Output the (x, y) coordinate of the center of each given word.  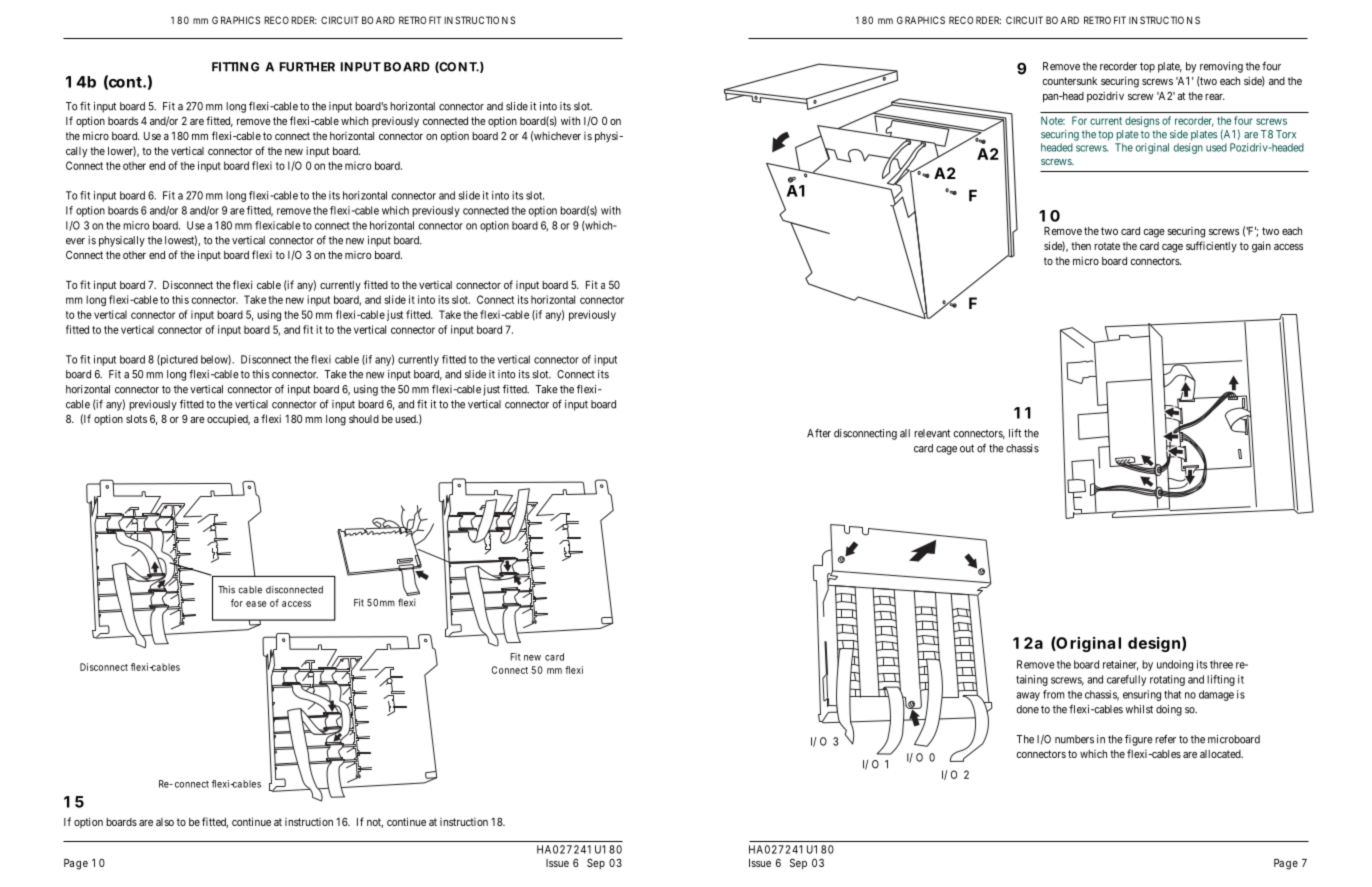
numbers (1074, 739)
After (819, 433)
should (364, 419)
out (967, 448)
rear (1215, 97)
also (165, 822)
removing (1221, 67)
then (1081, 246)
